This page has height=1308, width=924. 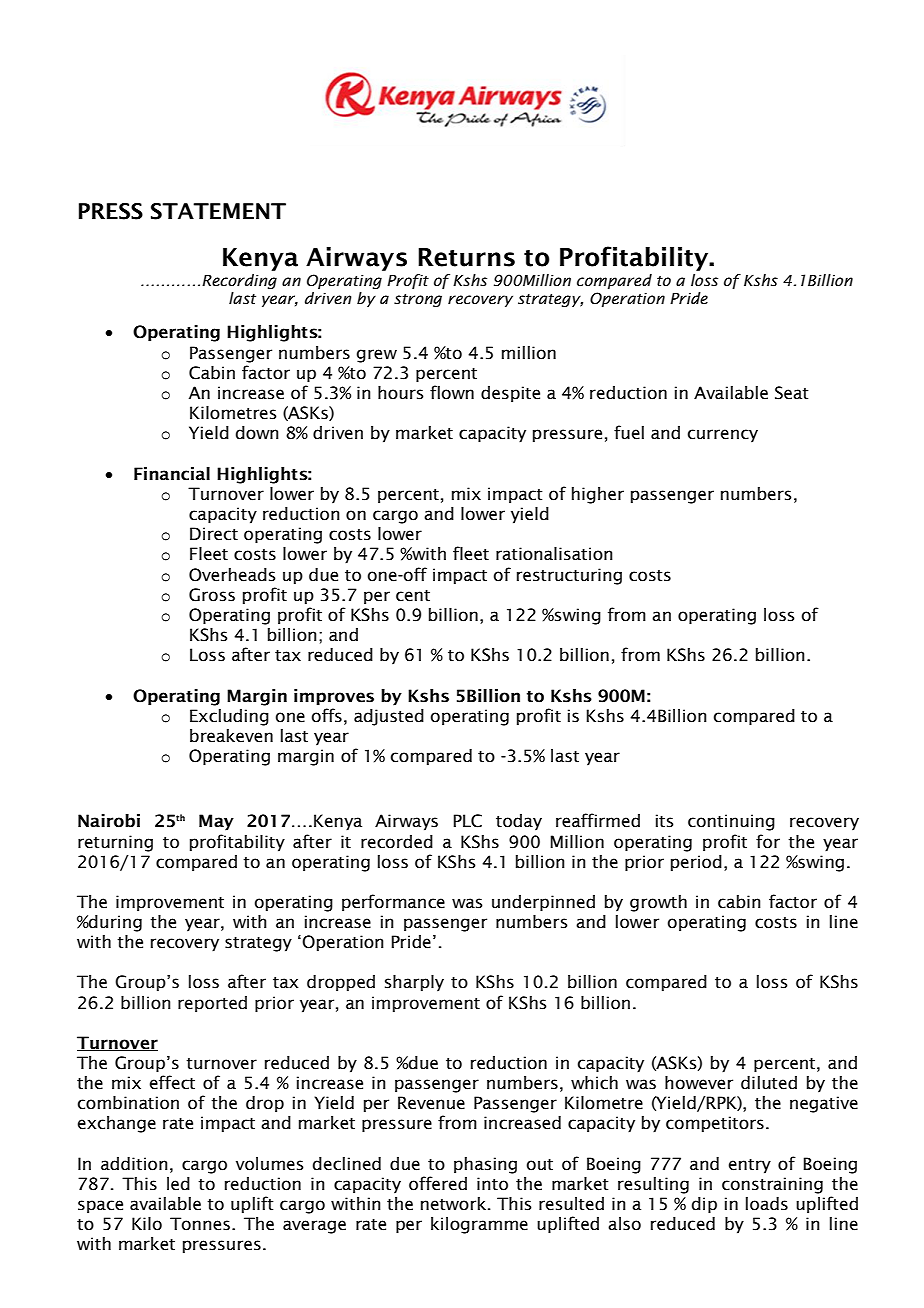 What do you see at coordinates (598, 495) in the page?
I see `higher` at bounding box center [598, 495].
